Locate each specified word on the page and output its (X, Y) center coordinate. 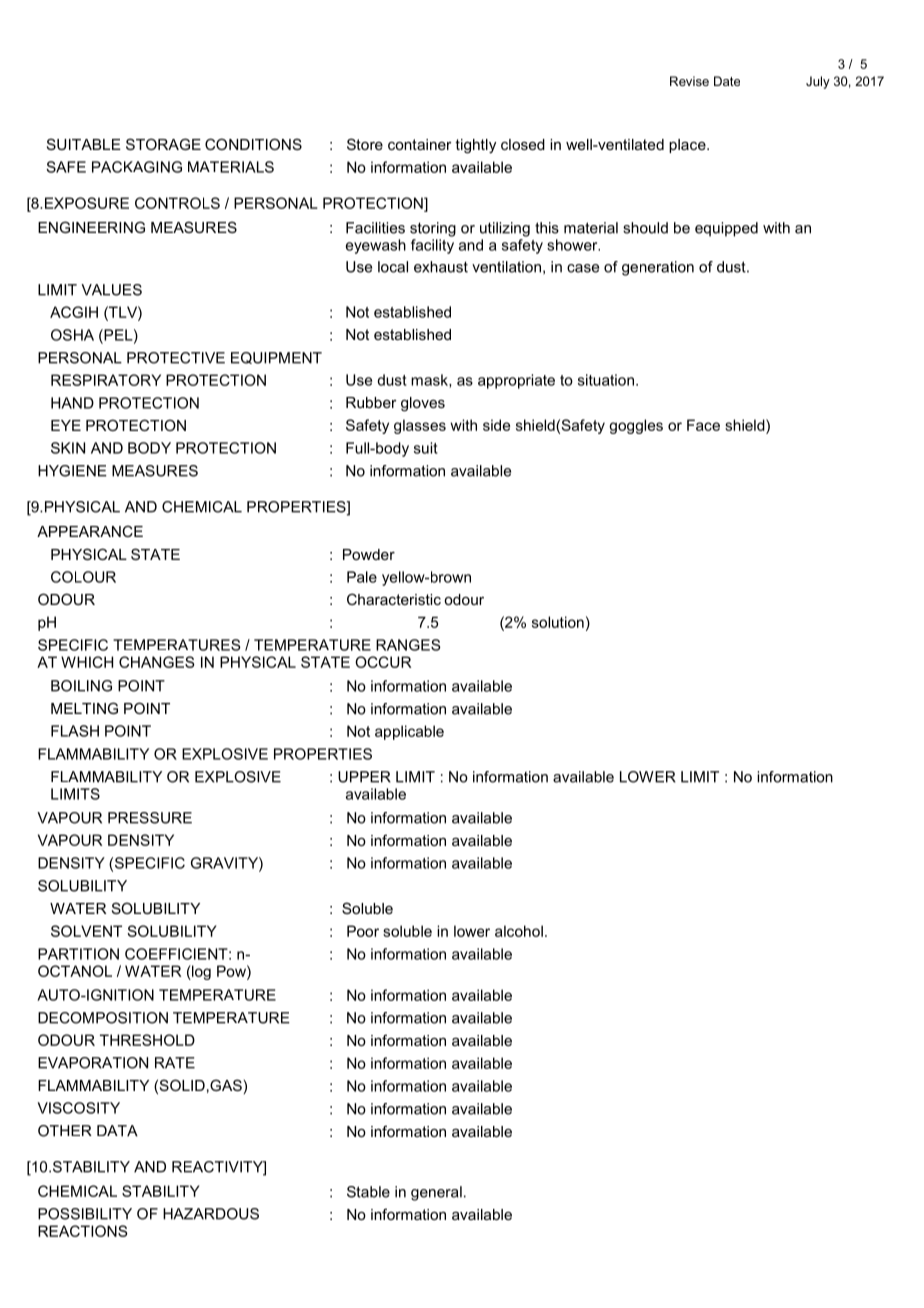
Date (727, 81)
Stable (368, 1192)
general (436, 1193)
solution (558, 622)
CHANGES (157, 662)
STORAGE (163, 144)
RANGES (408, 645)
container (420, 144)
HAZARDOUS (211, 1214)
